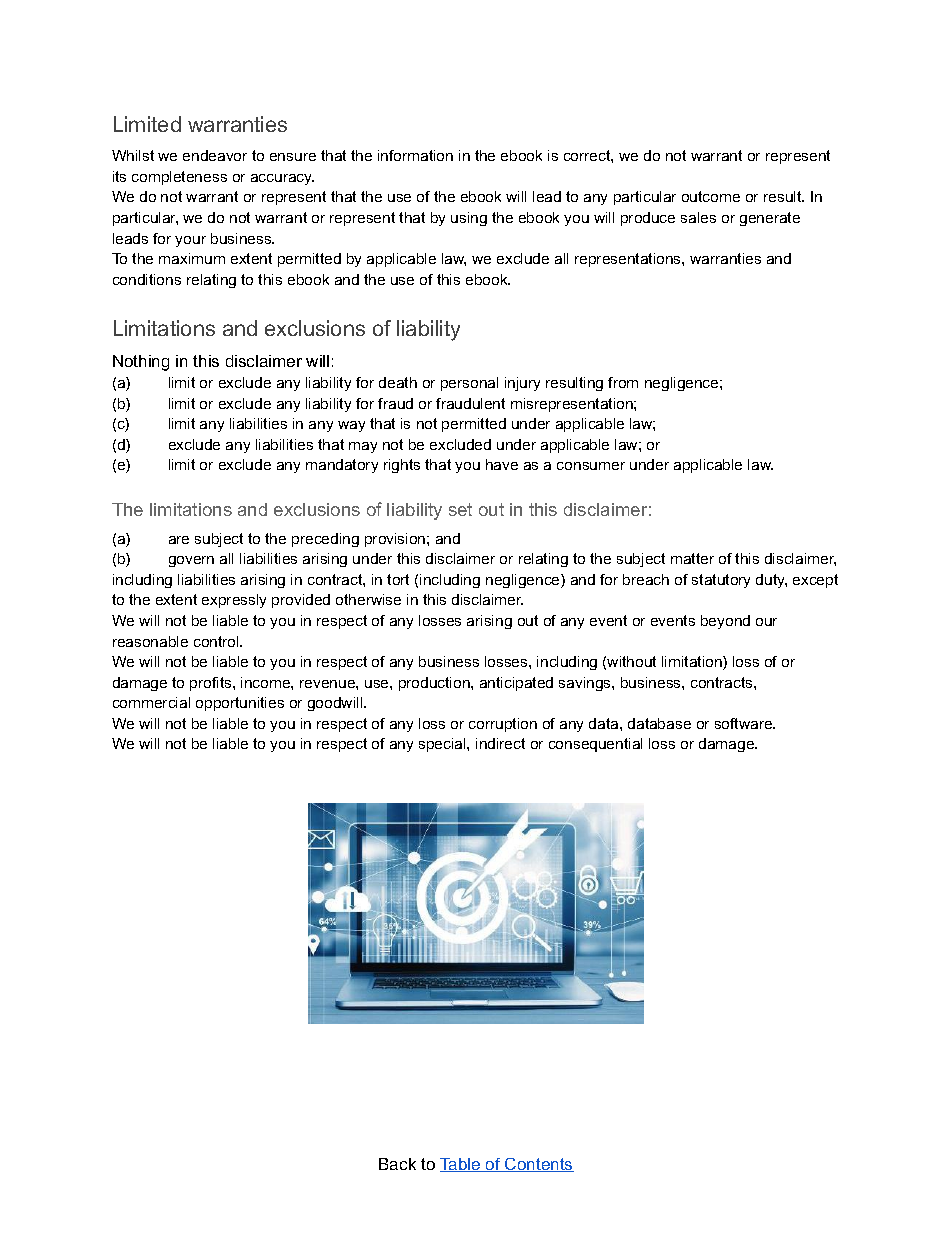  I want to click on outcome, so click(711, 196).
